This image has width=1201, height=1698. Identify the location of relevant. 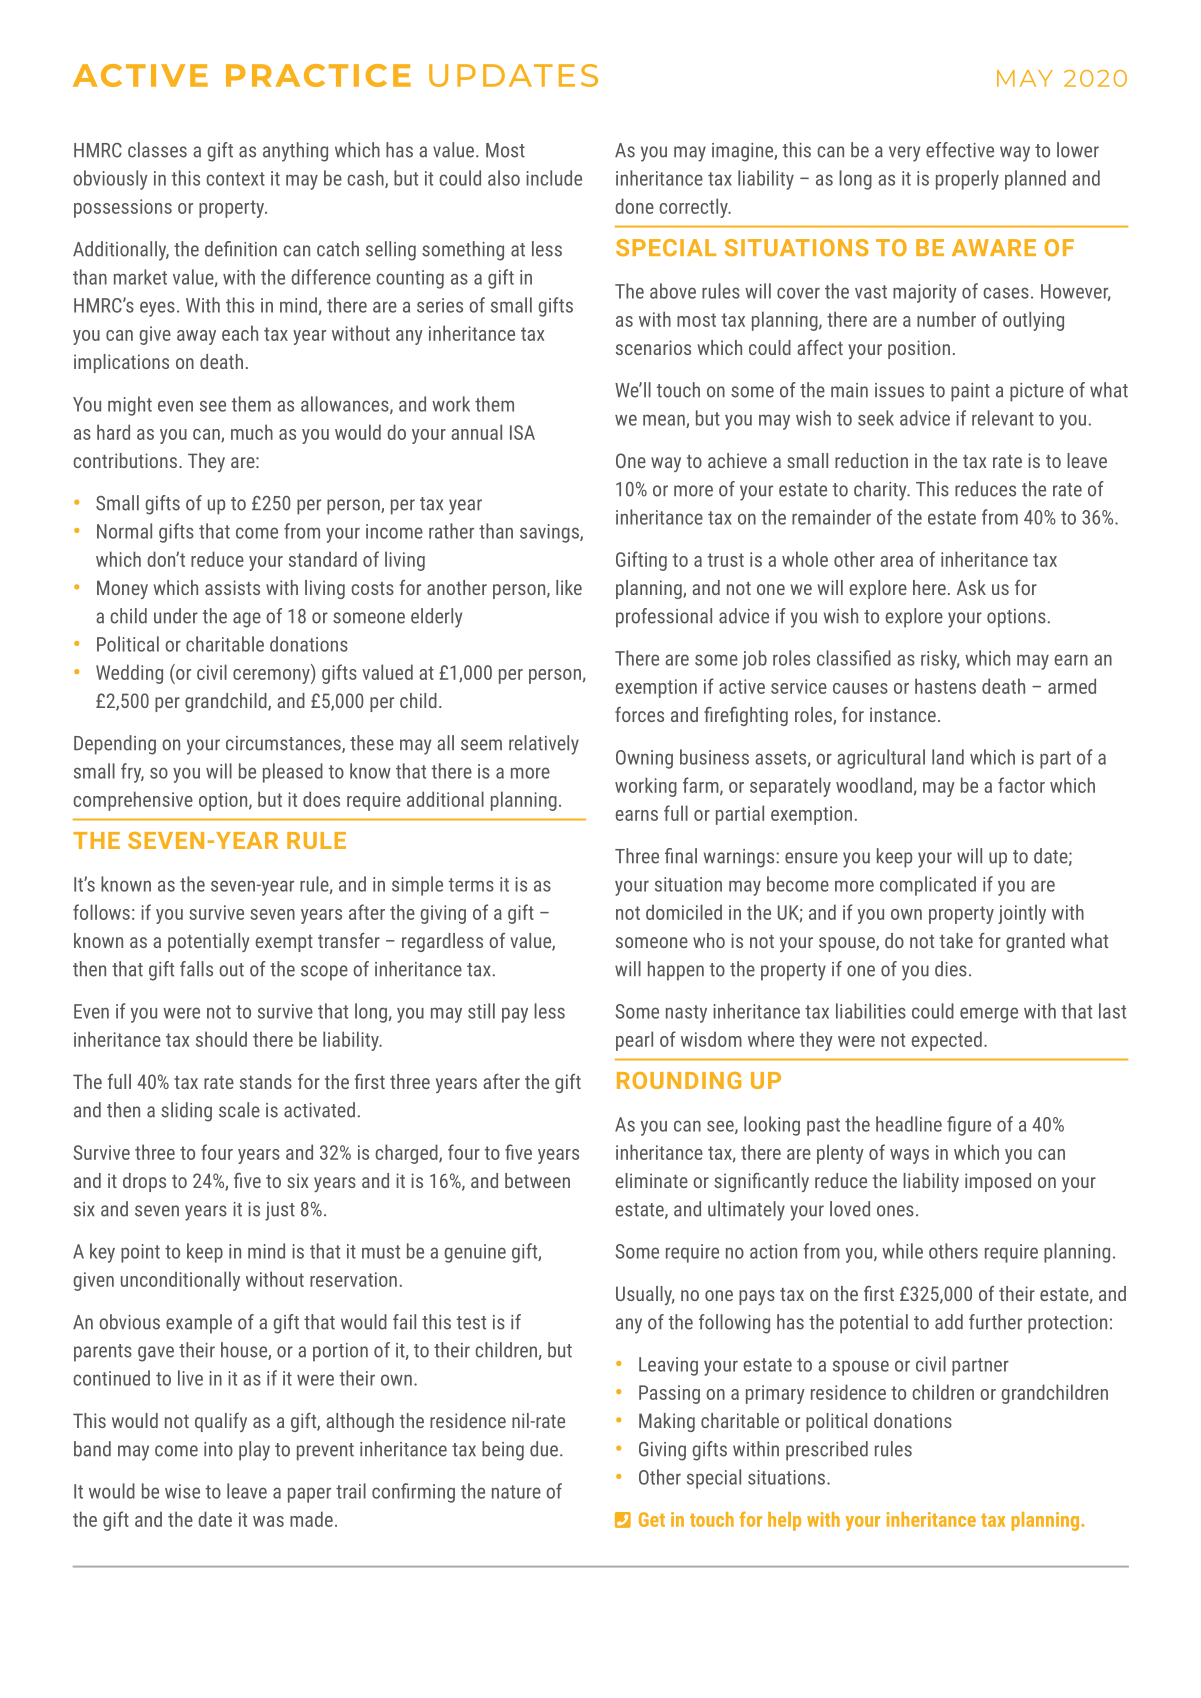
(1003, 418).
